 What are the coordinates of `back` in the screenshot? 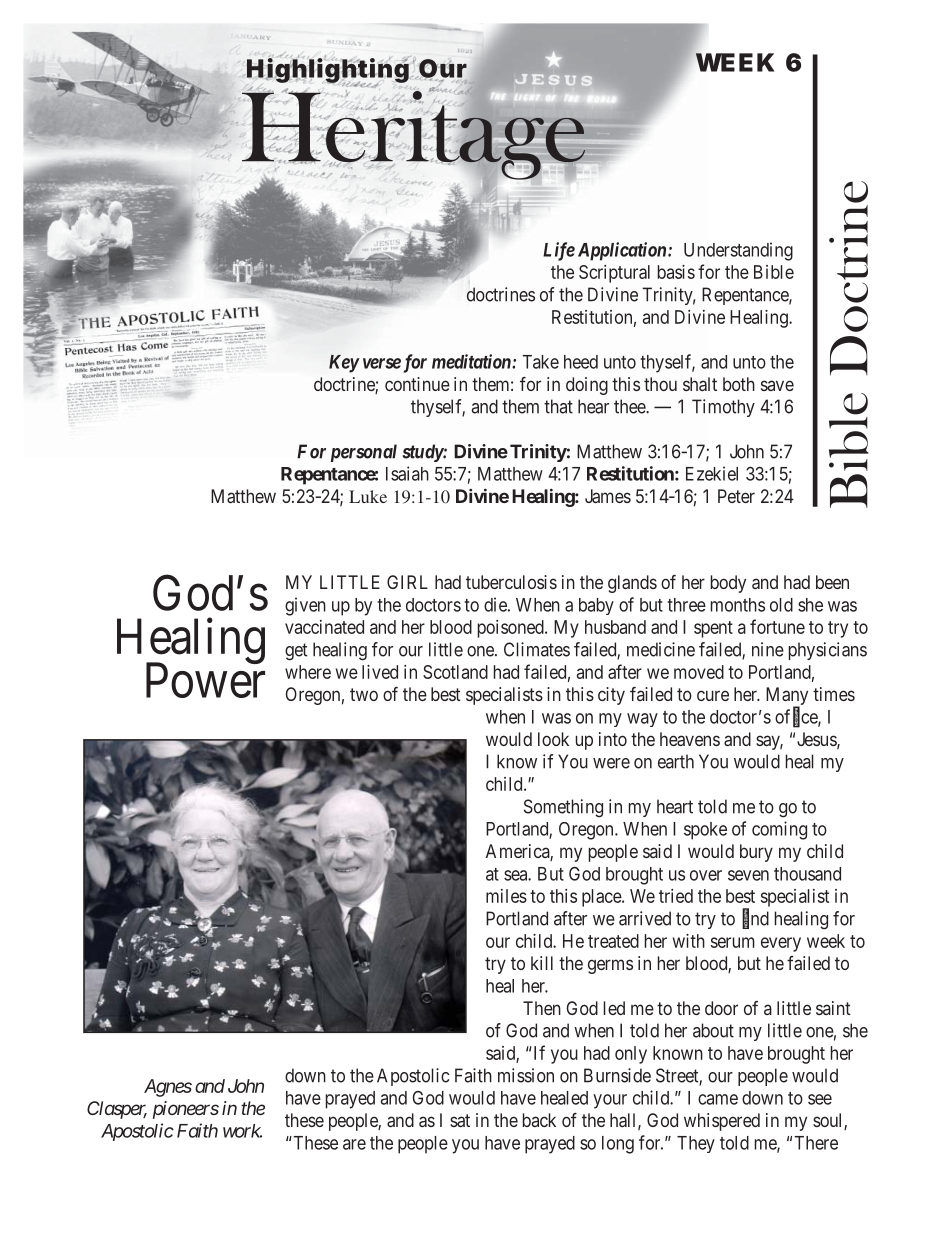 It's located at (539, 1120).
